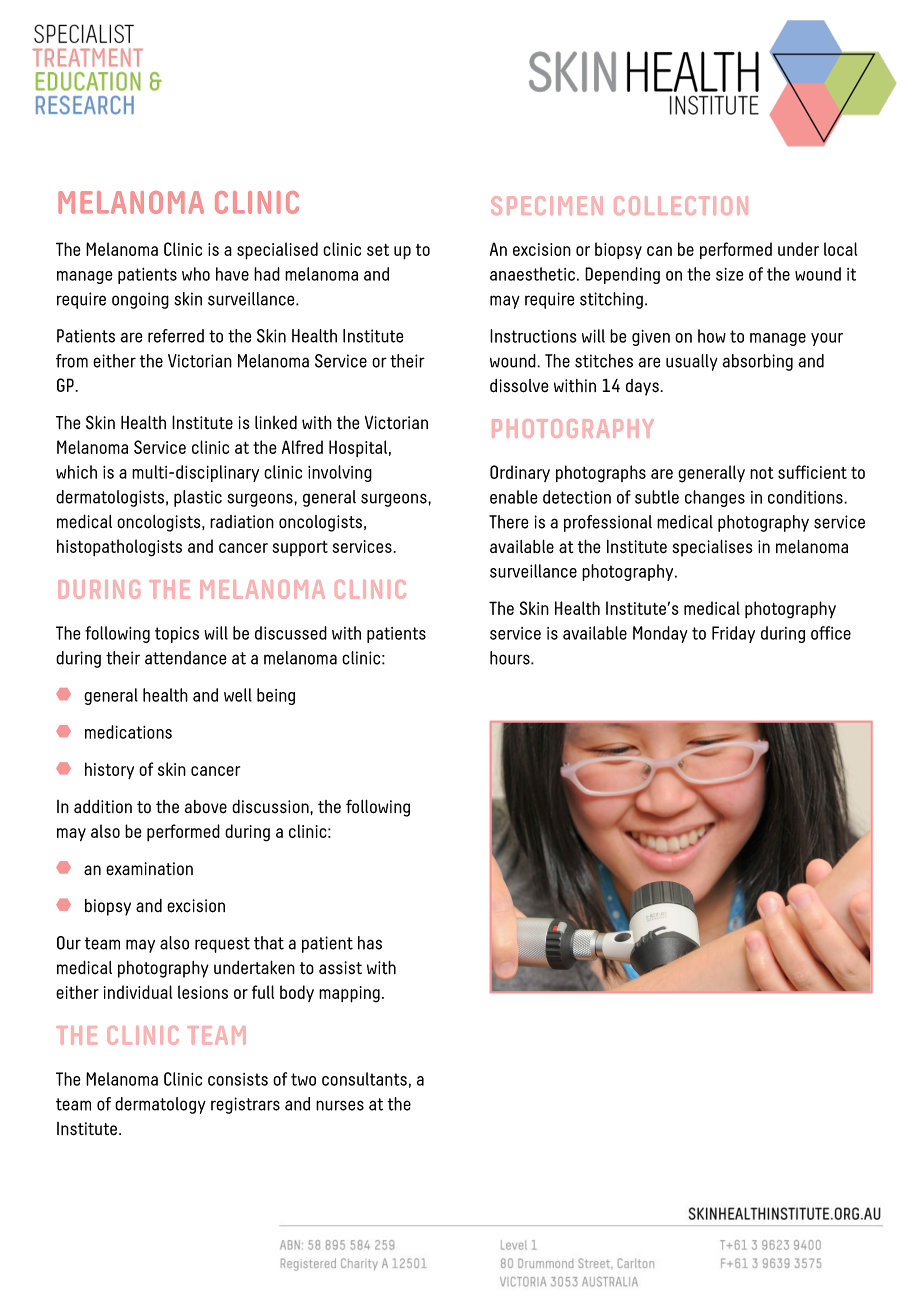 The height and width of the document is (1308, 924). What do you see at coordinates (271, 807) in the document?
I see `discussion` at bounding box center [271, 807].
